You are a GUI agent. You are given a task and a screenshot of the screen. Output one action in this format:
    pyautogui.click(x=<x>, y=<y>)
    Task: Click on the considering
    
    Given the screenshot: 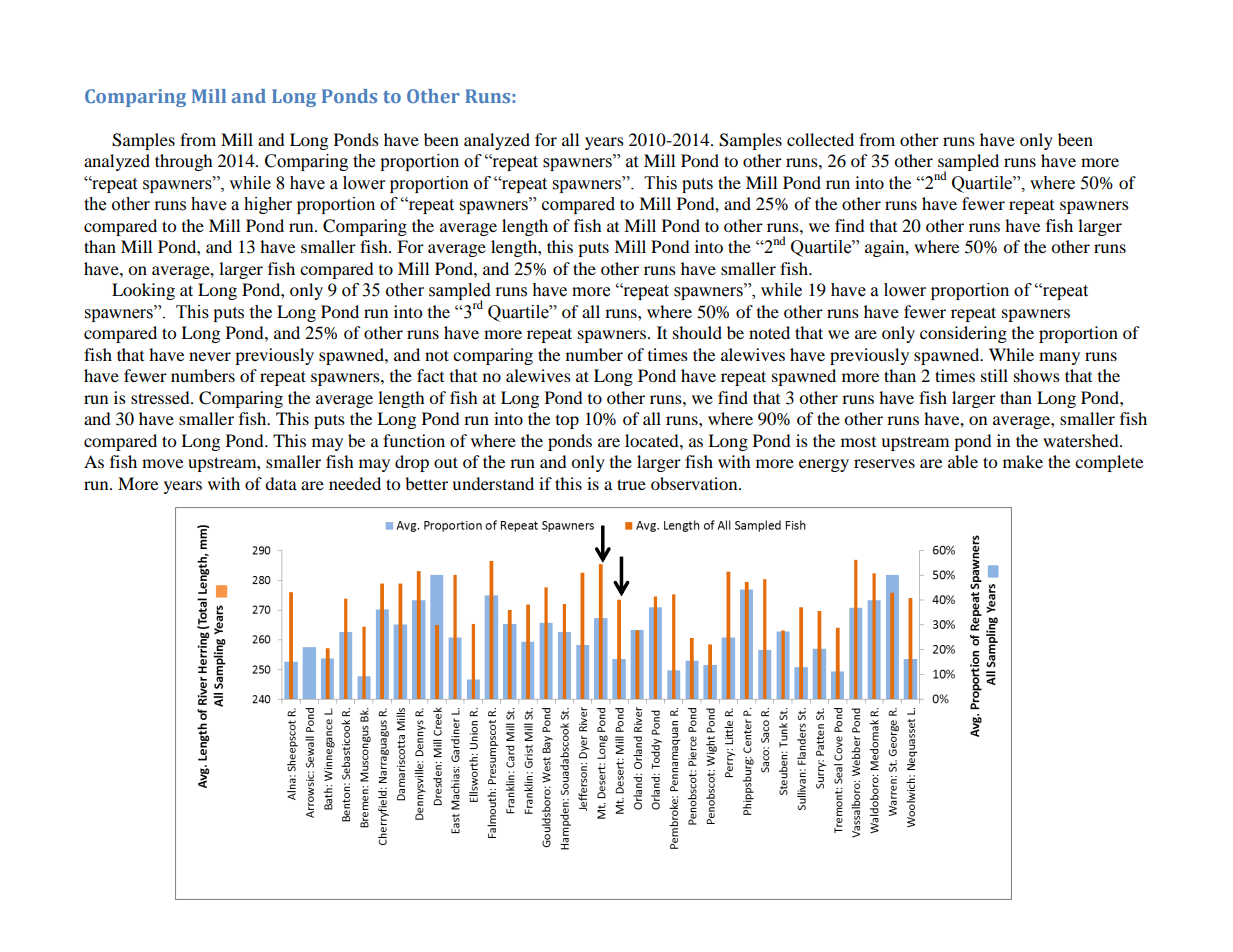 What is the action you would take?
    pyautogui.click(x=963, y=334)
